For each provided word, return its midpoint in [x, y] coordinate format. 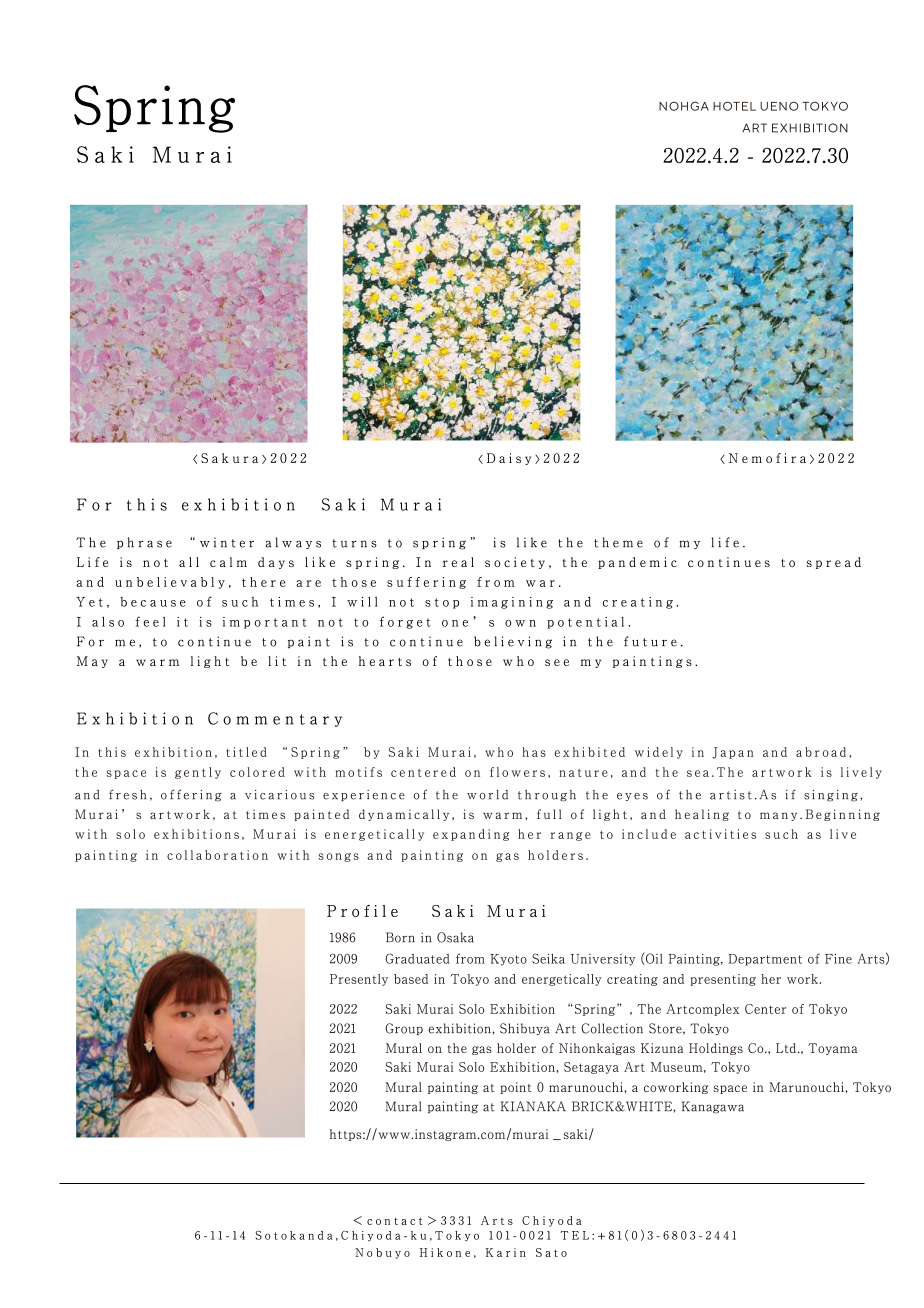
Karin [506, 1252]
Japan [733, 753]
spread [833, 563]
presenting [723, 980]
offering [191, 795]
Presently [359, 980]
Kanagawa [713, 1107]
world [487, 795]
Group [404, 1029]
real [458, 562]
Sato [551, 1252]
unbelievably [170, 583]
